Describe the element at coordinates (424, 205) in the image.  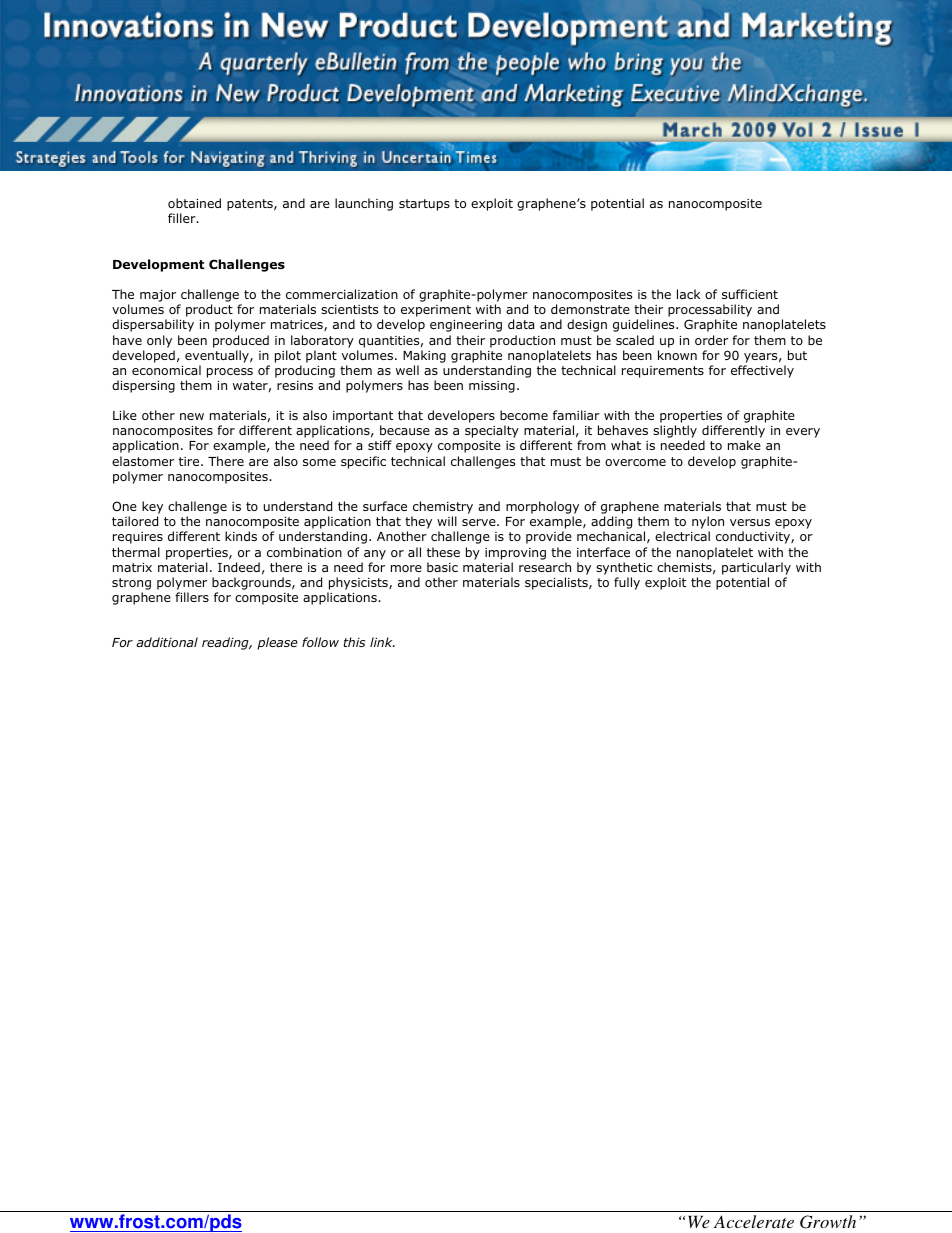
I see `startups` at that location.
